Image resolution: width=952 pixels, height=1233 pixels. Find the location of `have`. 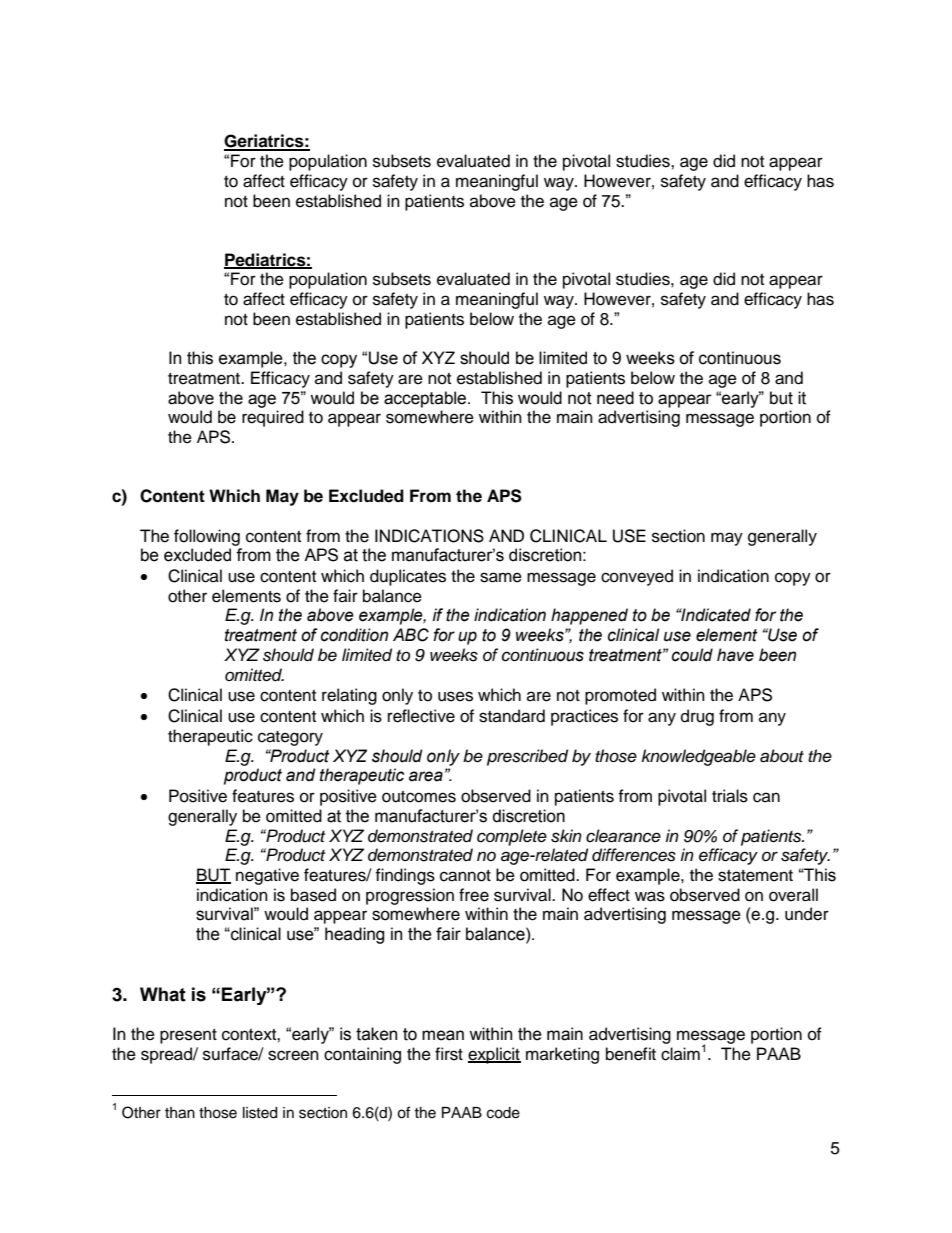

have is located at coordinates (735, 655).
